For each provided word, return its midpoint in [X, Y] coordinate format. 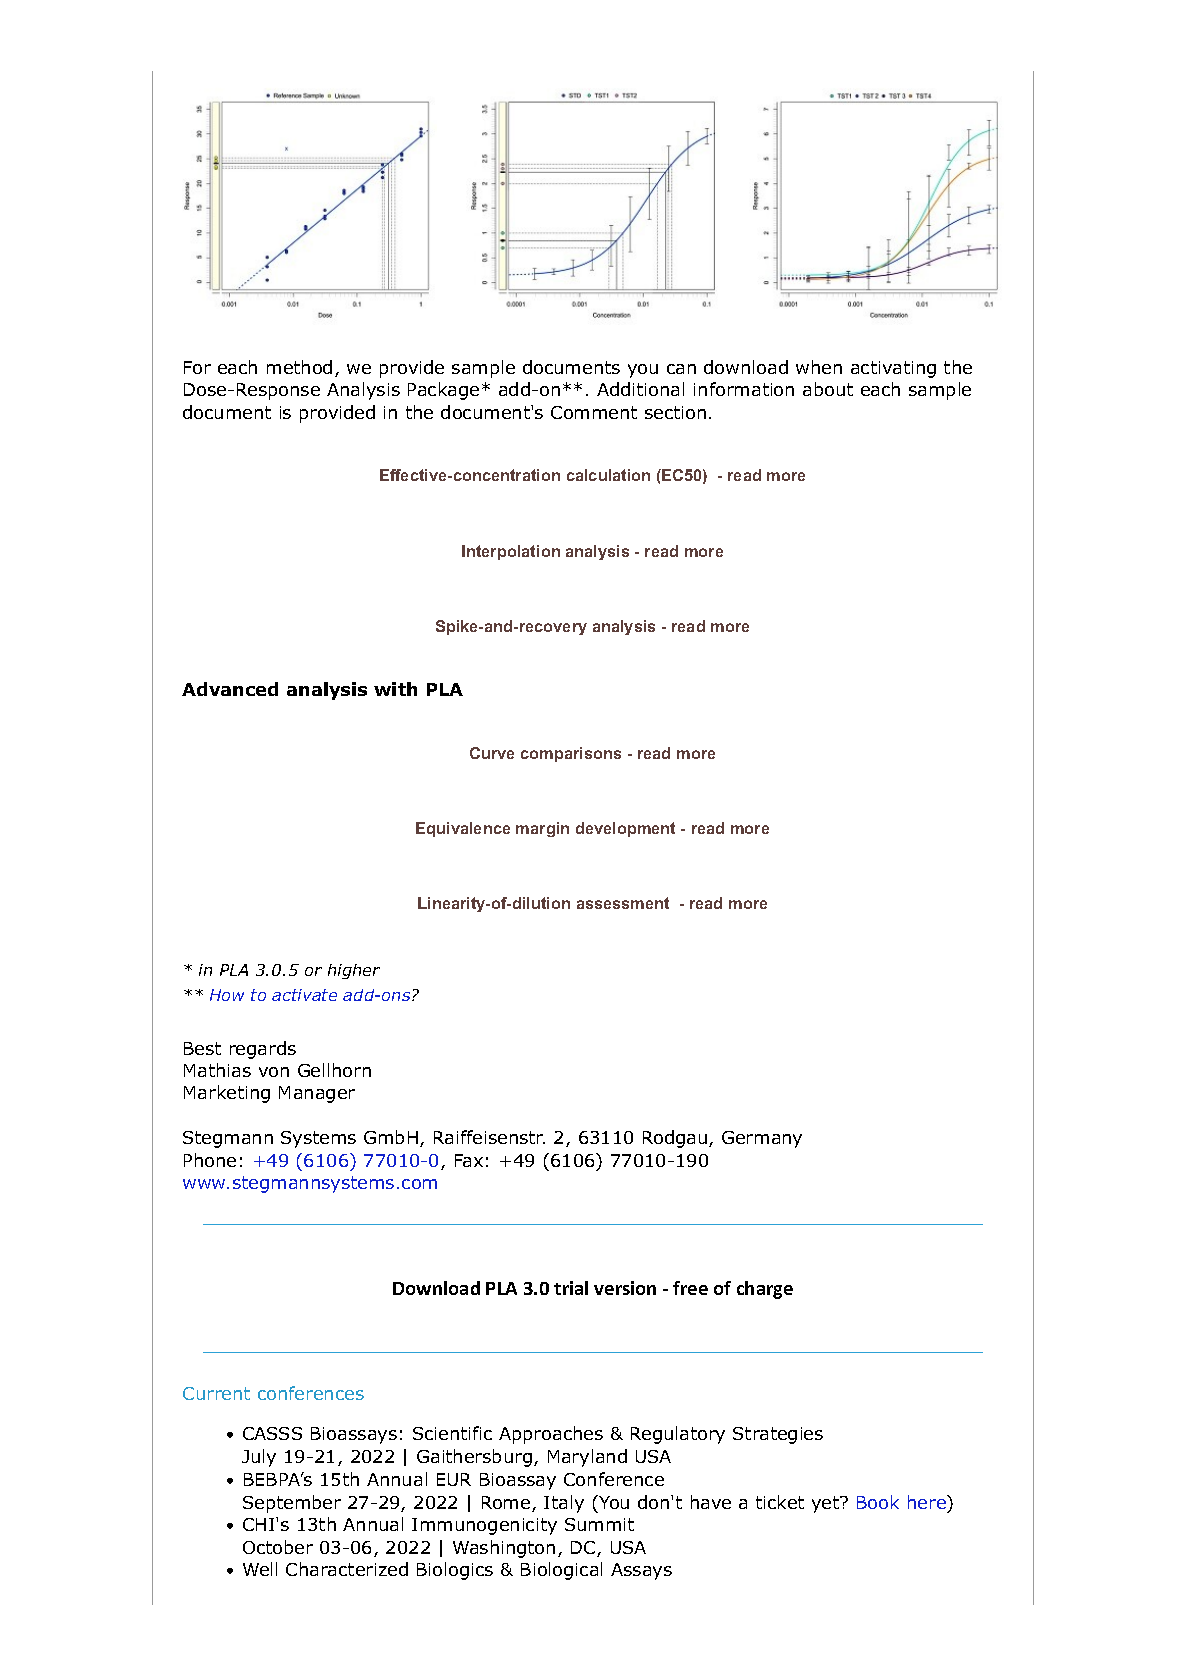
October [278, 1547]
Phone [210, 1160]
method [299, 367]
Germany [762, 1139]
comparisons [571, 754]
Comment [594, 412]
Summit [599, 1524]
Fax [469, 1160]
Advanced [230, 689]
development [625, 829]
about [828, 389]
